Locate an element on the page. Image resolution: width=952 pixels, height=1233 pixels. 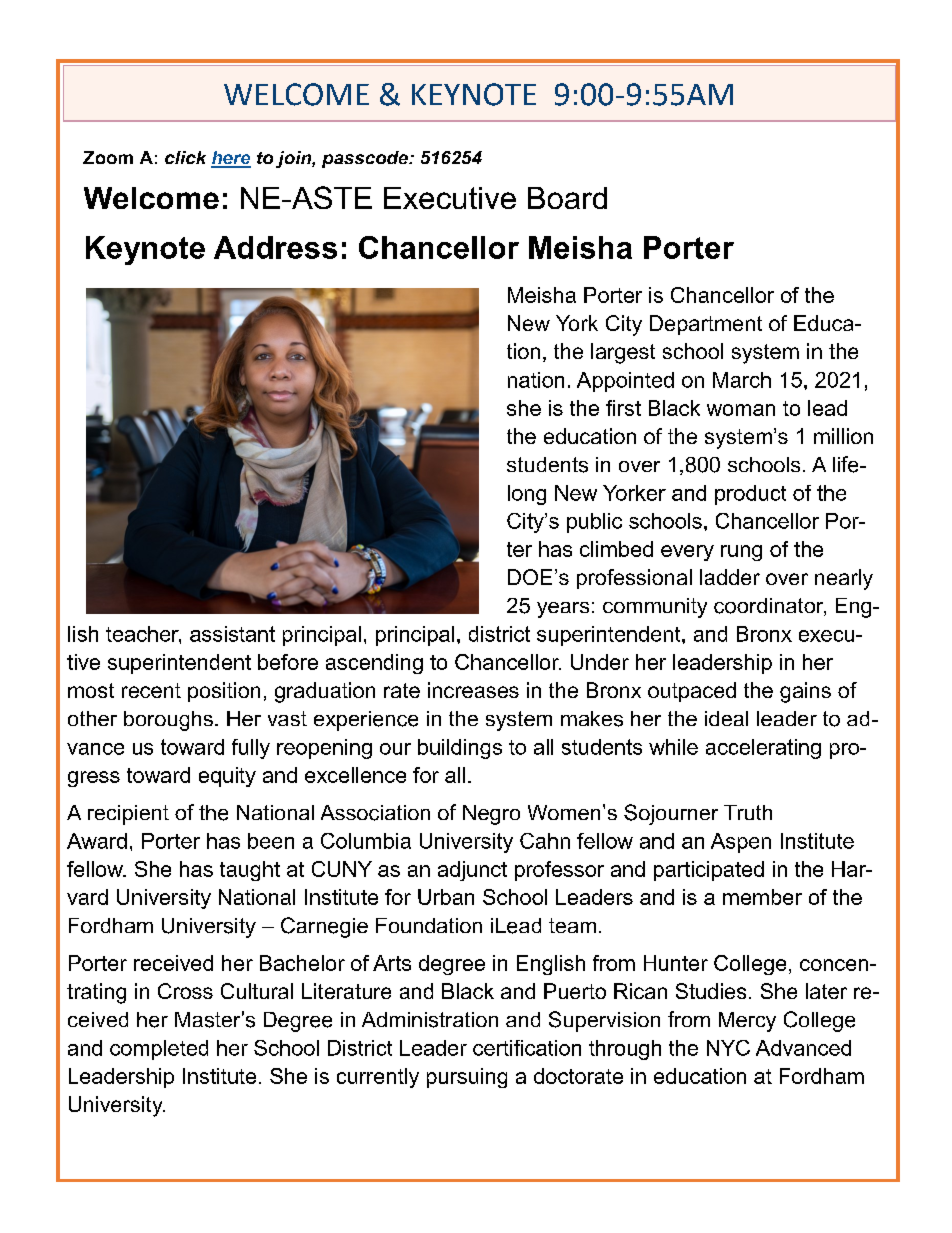
Department is located at coordinates (706, 325).
